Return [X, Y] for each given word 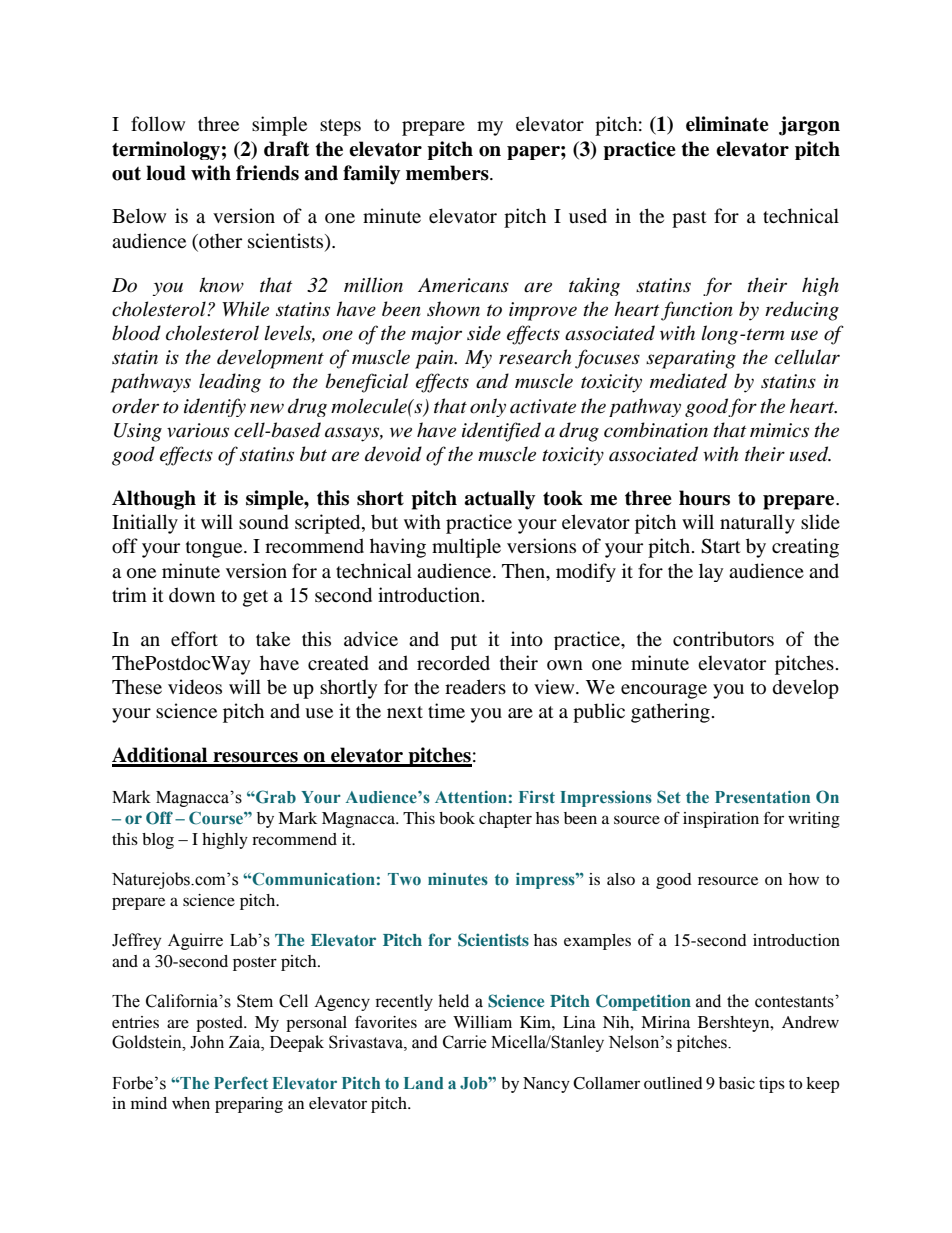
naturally [757, 524]
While [245, 309]
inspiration [721, 820]
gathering [670, 713]
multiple [466, 548]
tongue [215, 549]
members [448, 173]
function [697, 311]
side [484, 333]
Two [404, 879]
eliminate [727, 124]
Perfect [241, 1083]
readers [475, 687]
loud [166, 173]
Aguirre [195, 941]
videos [195, 687]
